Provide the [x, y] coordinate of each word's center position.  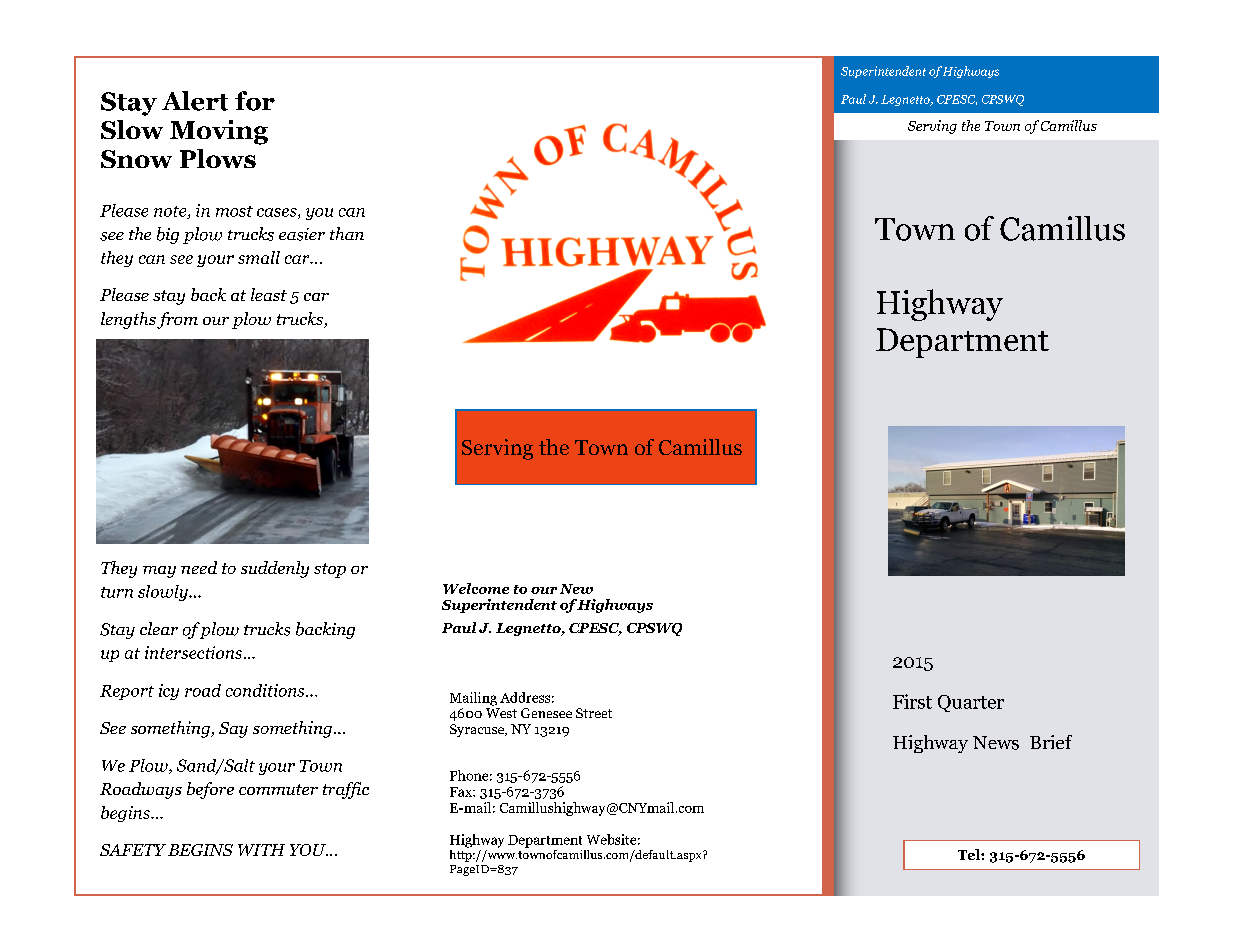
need [199, 567]
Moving [219, 132]
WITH [261, 850]
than [347, 233]
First [912, 701]
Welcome [476, 588]
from [177, 320]
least [269, 294]
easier [302, 234]
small [259, 257]
